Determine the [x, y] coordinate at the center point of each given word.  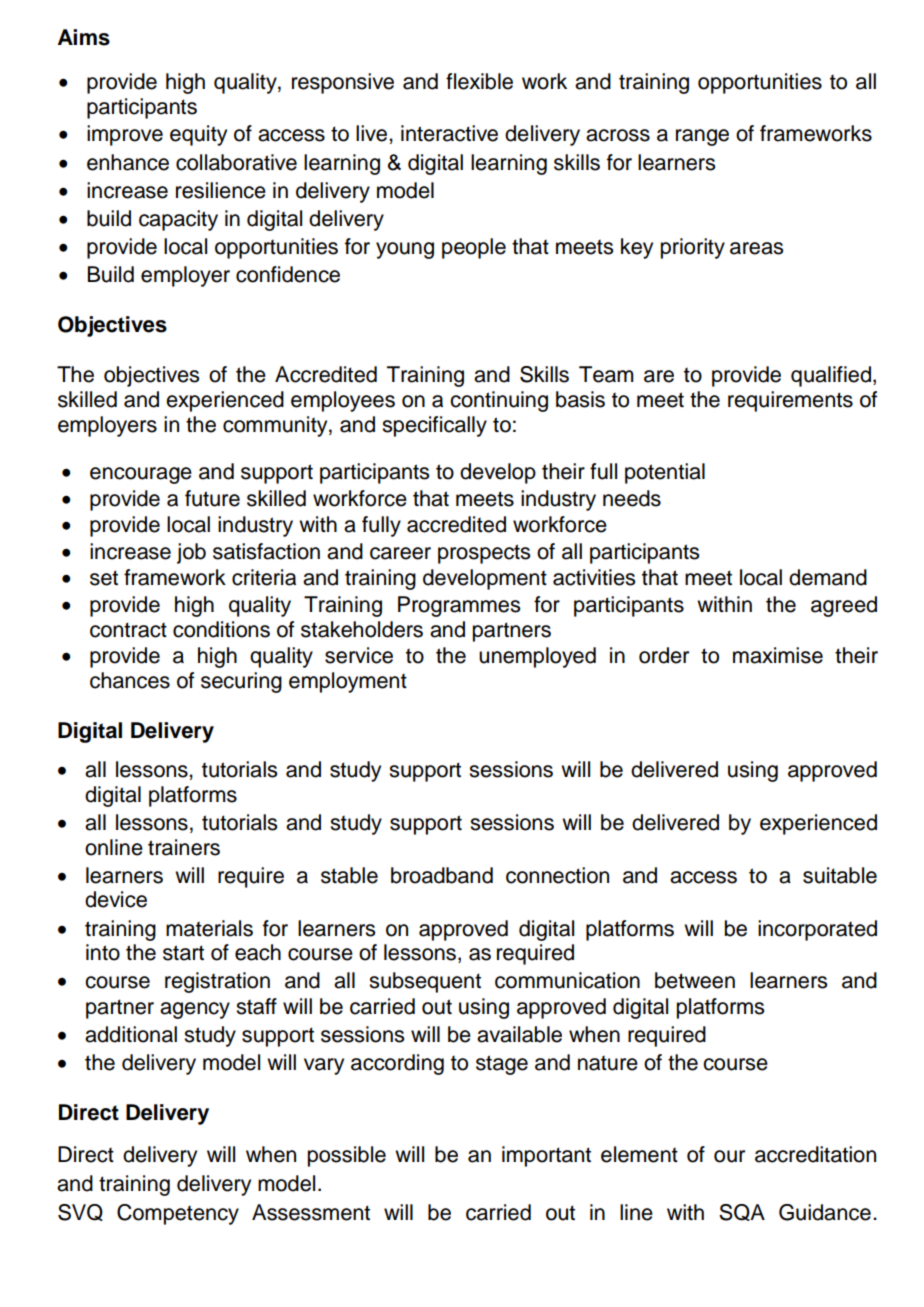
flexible [479, 81]
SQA [742, 1212]
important [546, 1156]
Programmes [459, 606]
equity [198, 135]
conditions [221, 629]
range [702, 137]
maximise [778, 655]
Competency [178, 1214]
